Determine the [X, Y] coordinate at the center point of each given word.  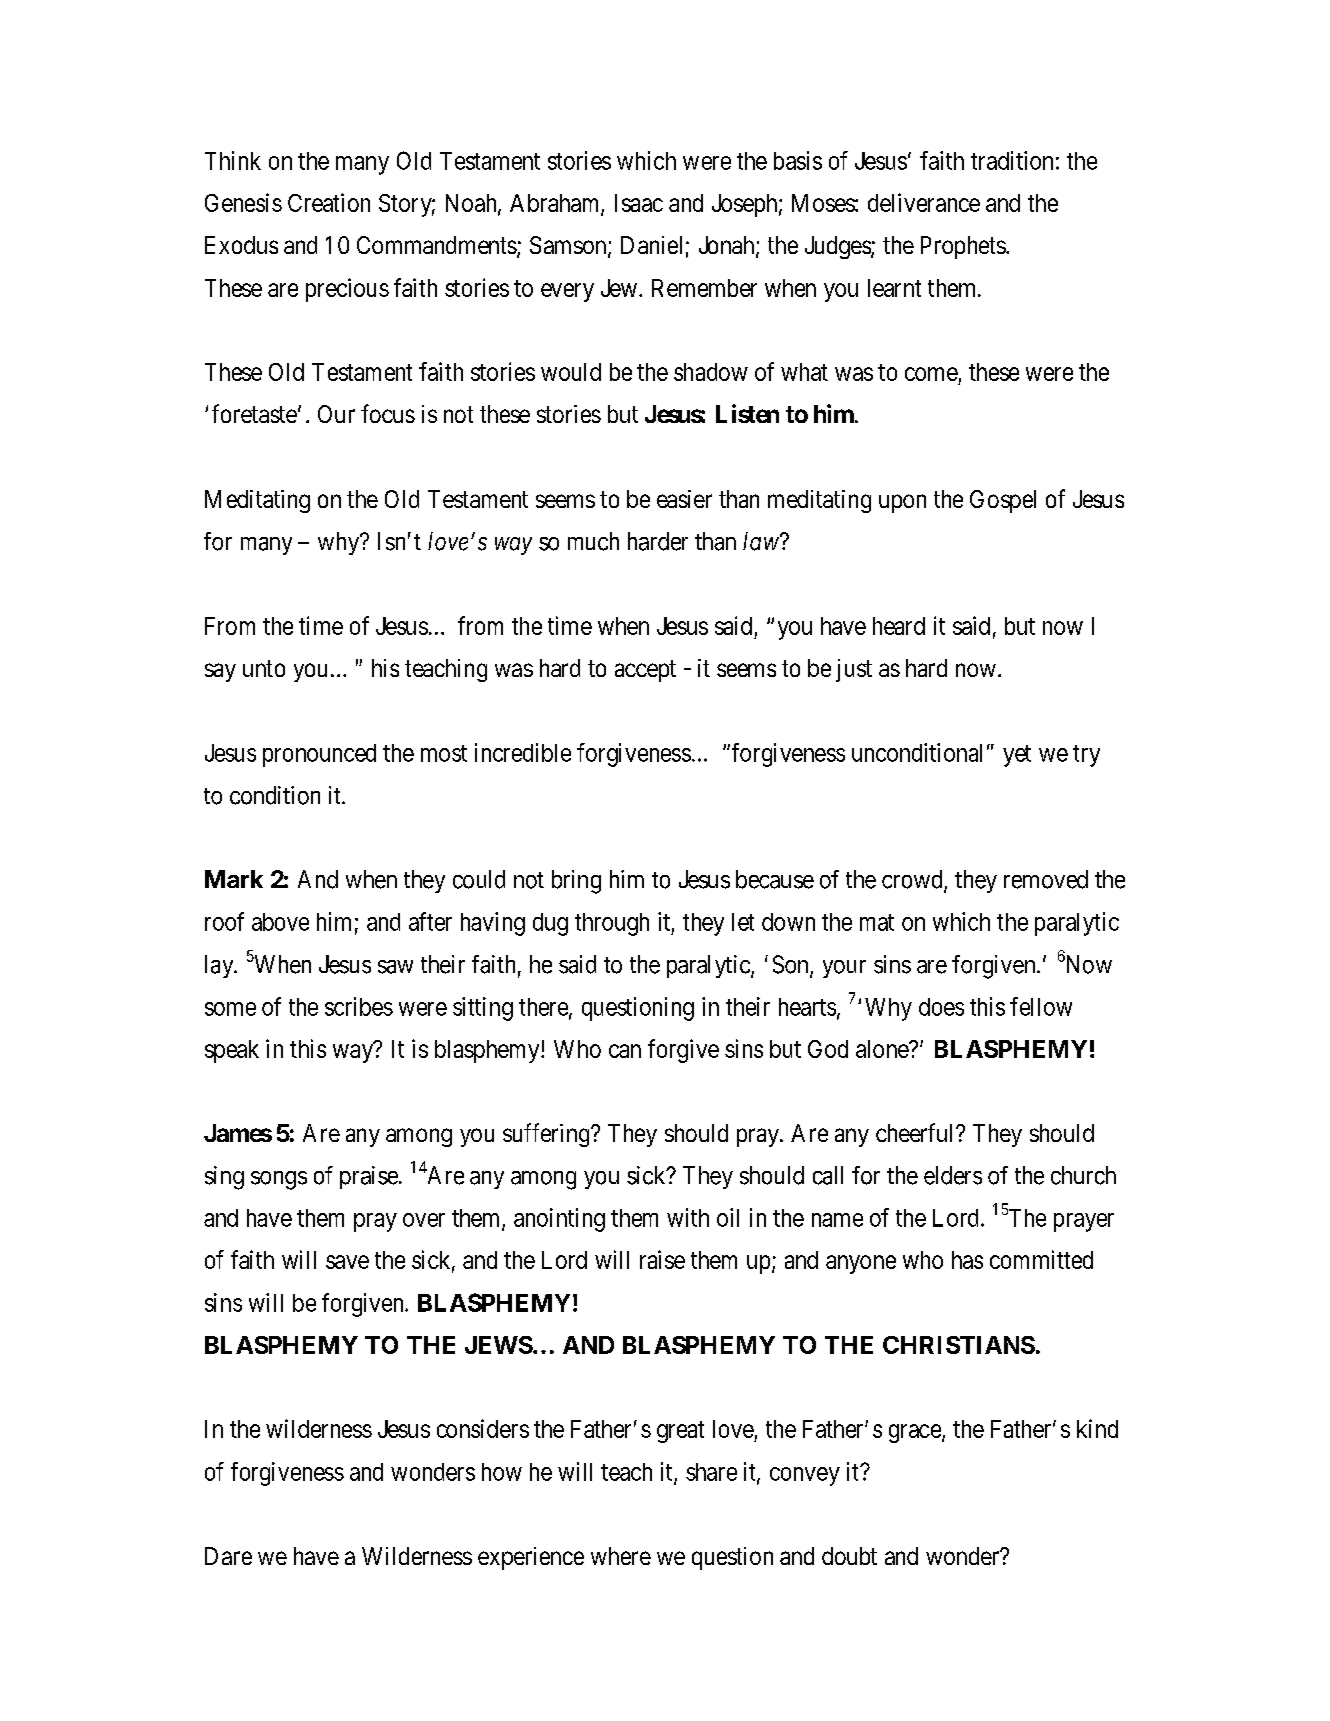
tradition [1012, 160]
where [621, 1556]
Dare [228, 1556]
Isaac [639, 203]
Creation [329, 202]
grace [916, 1433]
